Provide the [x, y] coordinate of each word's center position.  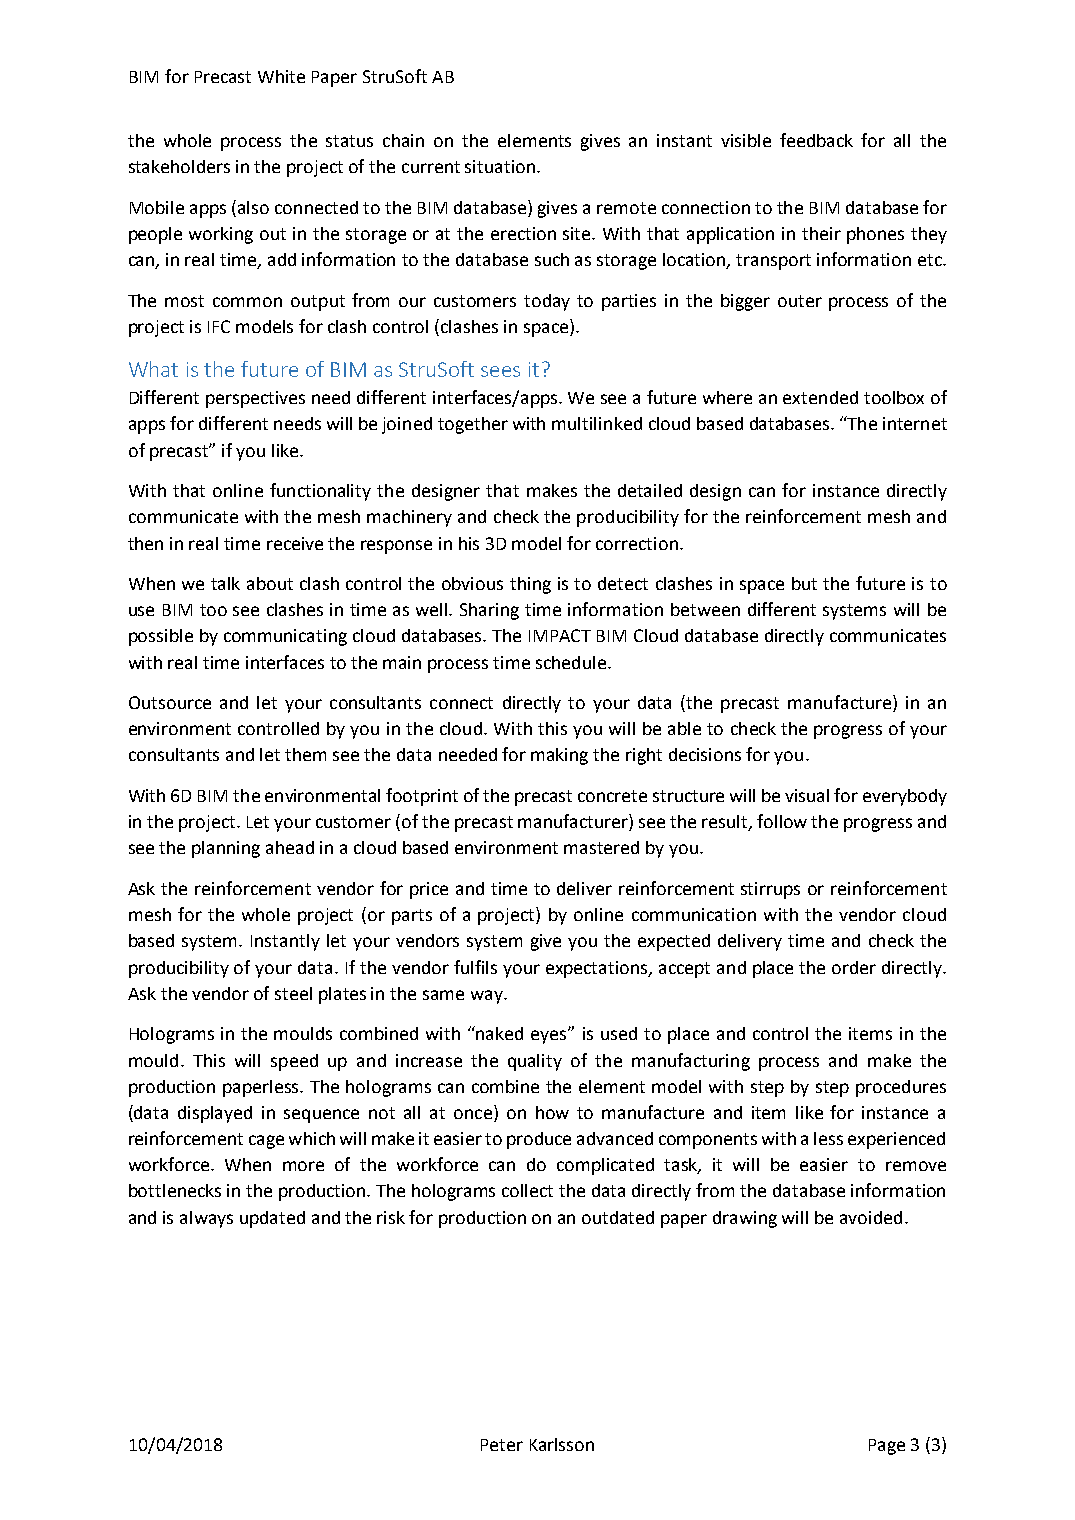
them [305, 754]
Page [887, 1447]
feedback [816, 140]
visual [807, 795]
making [559, 756]
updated [272, 1219]
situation [501, 166]
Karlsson [562, 1444]
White [281, 76]
